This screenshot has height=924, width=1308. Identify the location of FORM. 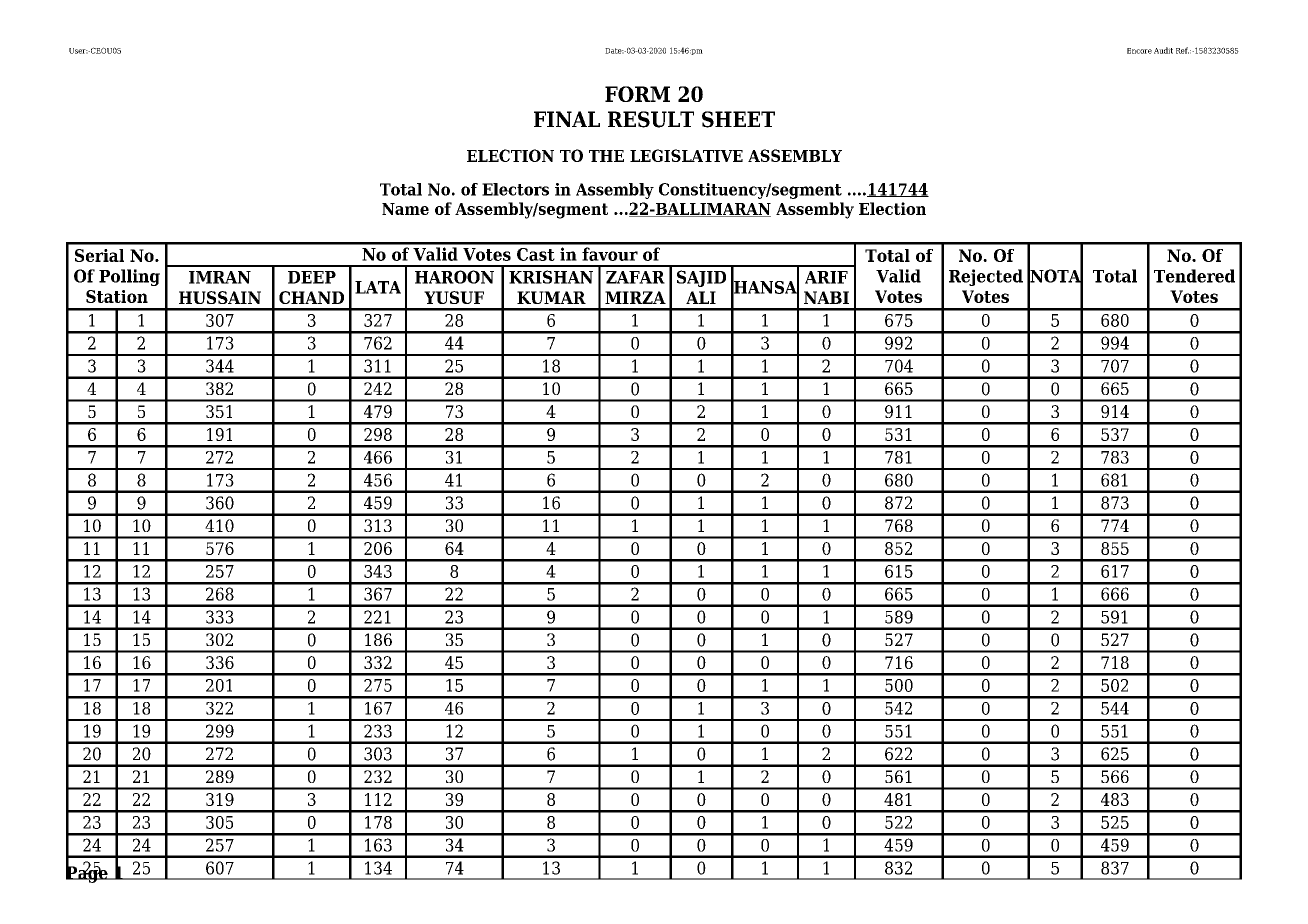
(637, 94).
